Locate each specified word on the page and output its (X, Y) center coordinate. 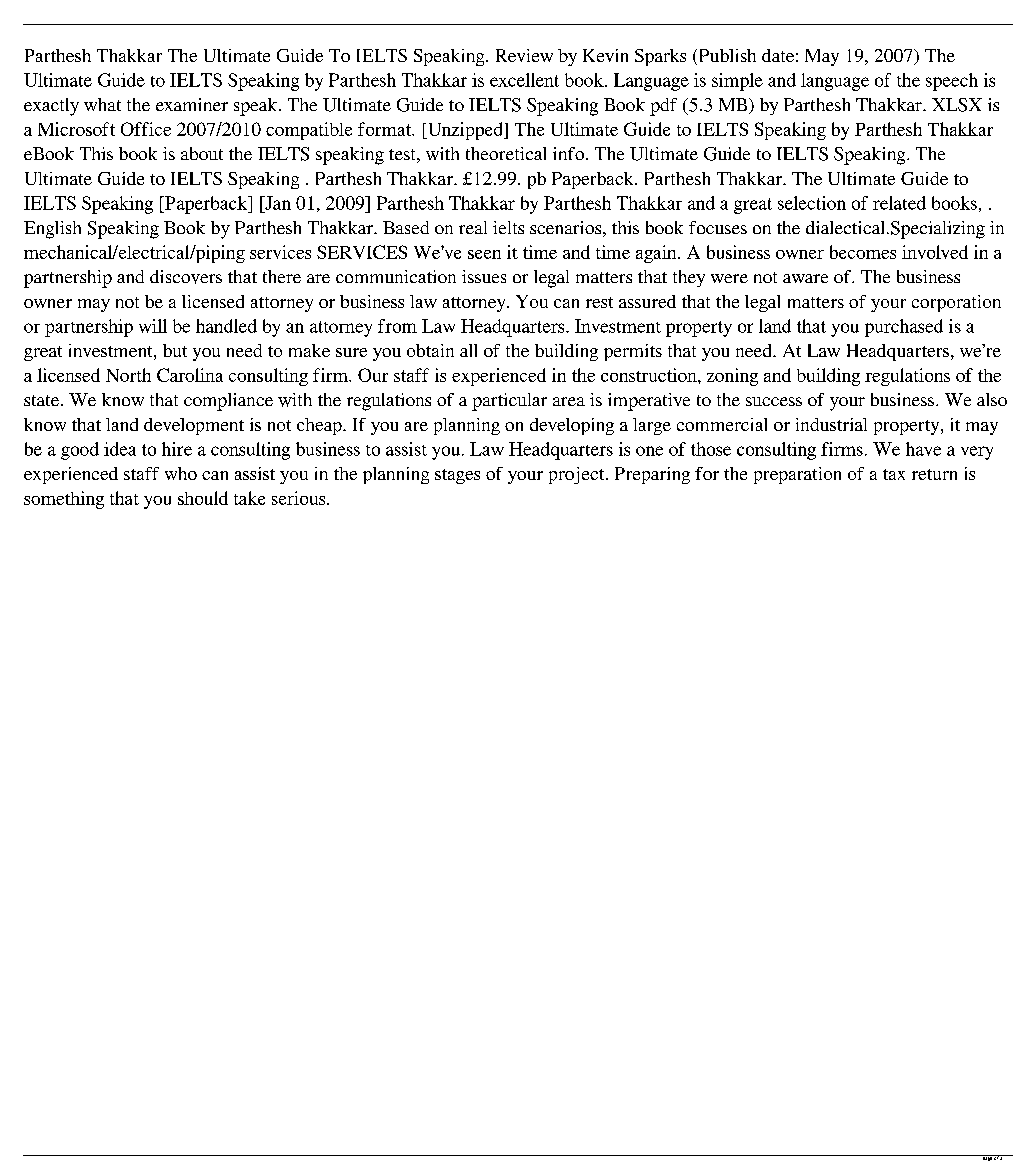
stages (457, 476)
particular (509, 402)
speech (952, 82)
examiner (192, 104)
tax (894, 474)
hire (177, 449)
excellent (524, 80)
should (203, 498)
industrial (831, 424)
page (986, 1158)
